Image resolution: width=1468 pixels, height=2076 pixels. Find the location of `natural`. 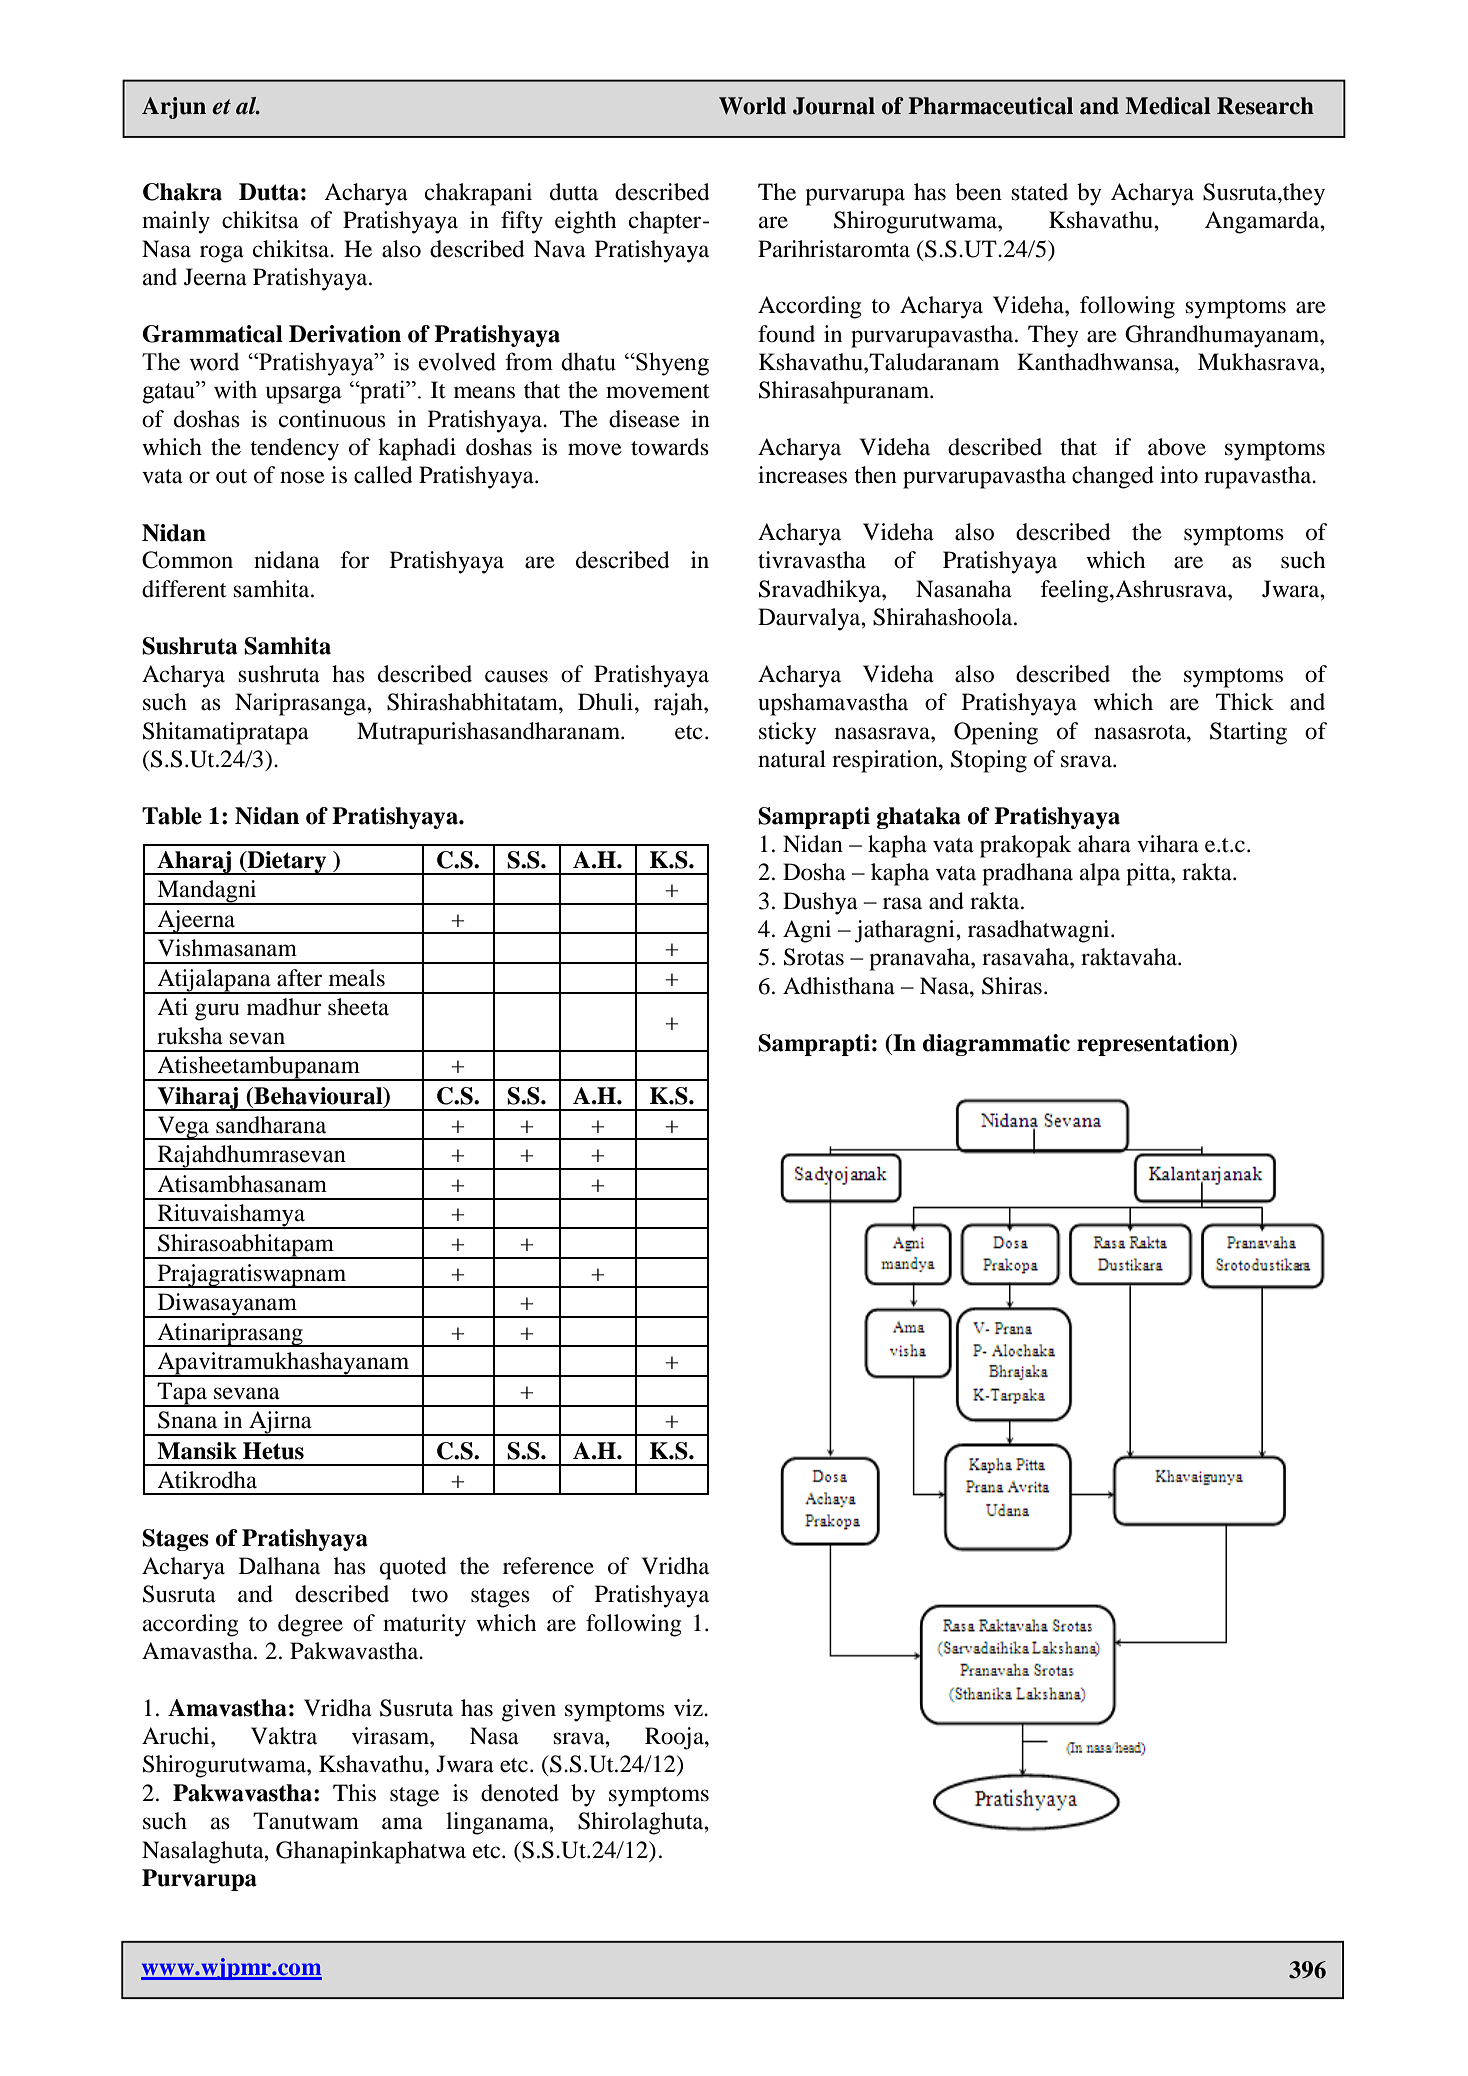

natural is located at coordinates (792, 759).
